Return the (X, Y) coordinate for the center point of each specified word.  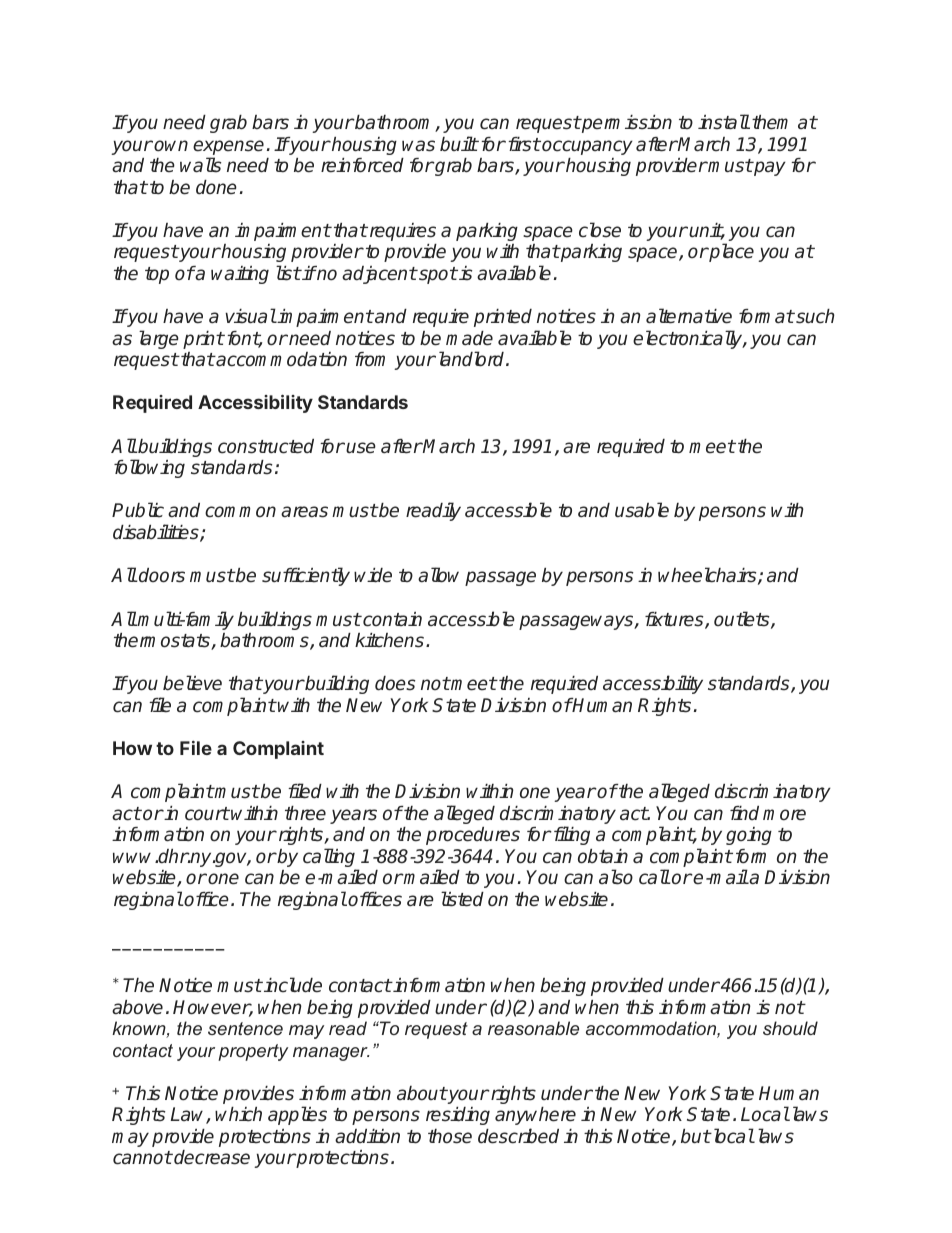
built (459, 144)
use (361, 448)
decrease (211, 1157)
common (240, 512)
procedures (473, 836)
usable (642, 510)
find (744, 813)
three (305, 813)
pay (769, 168)
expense (228, 147)
